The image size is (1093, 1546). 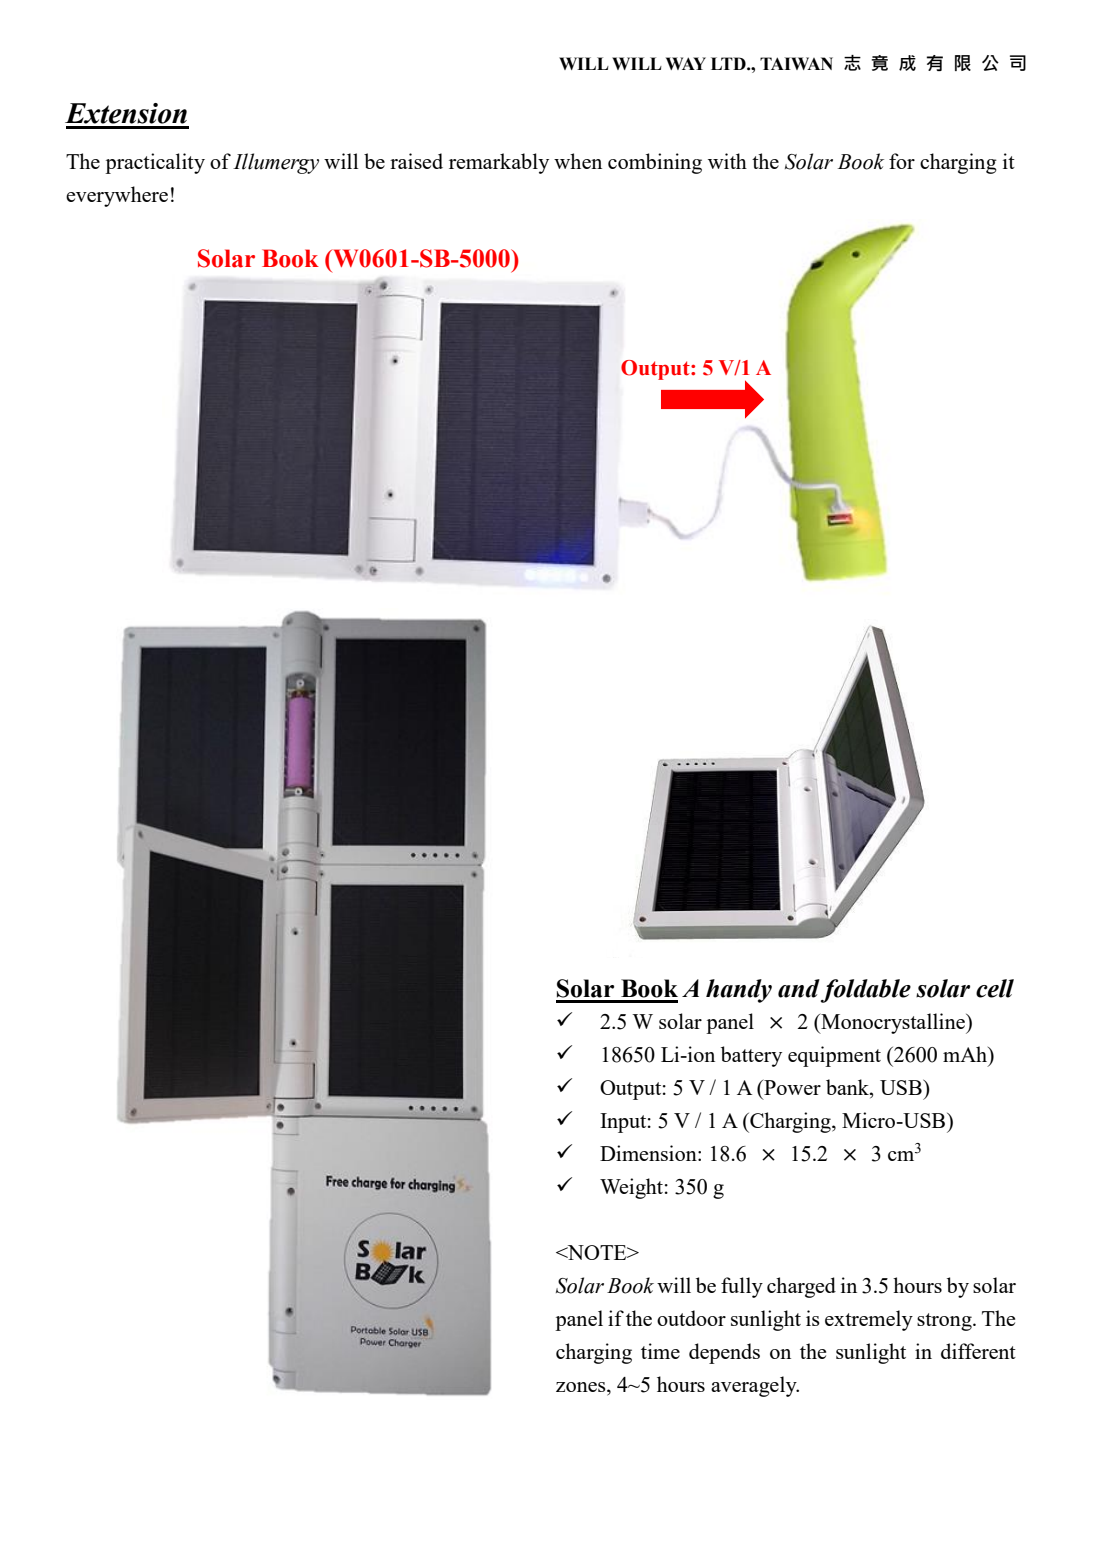 What do you see at coordinates (791, 1087) in the screenshot?
I see `Power` at bounding box center [791, 1087].
